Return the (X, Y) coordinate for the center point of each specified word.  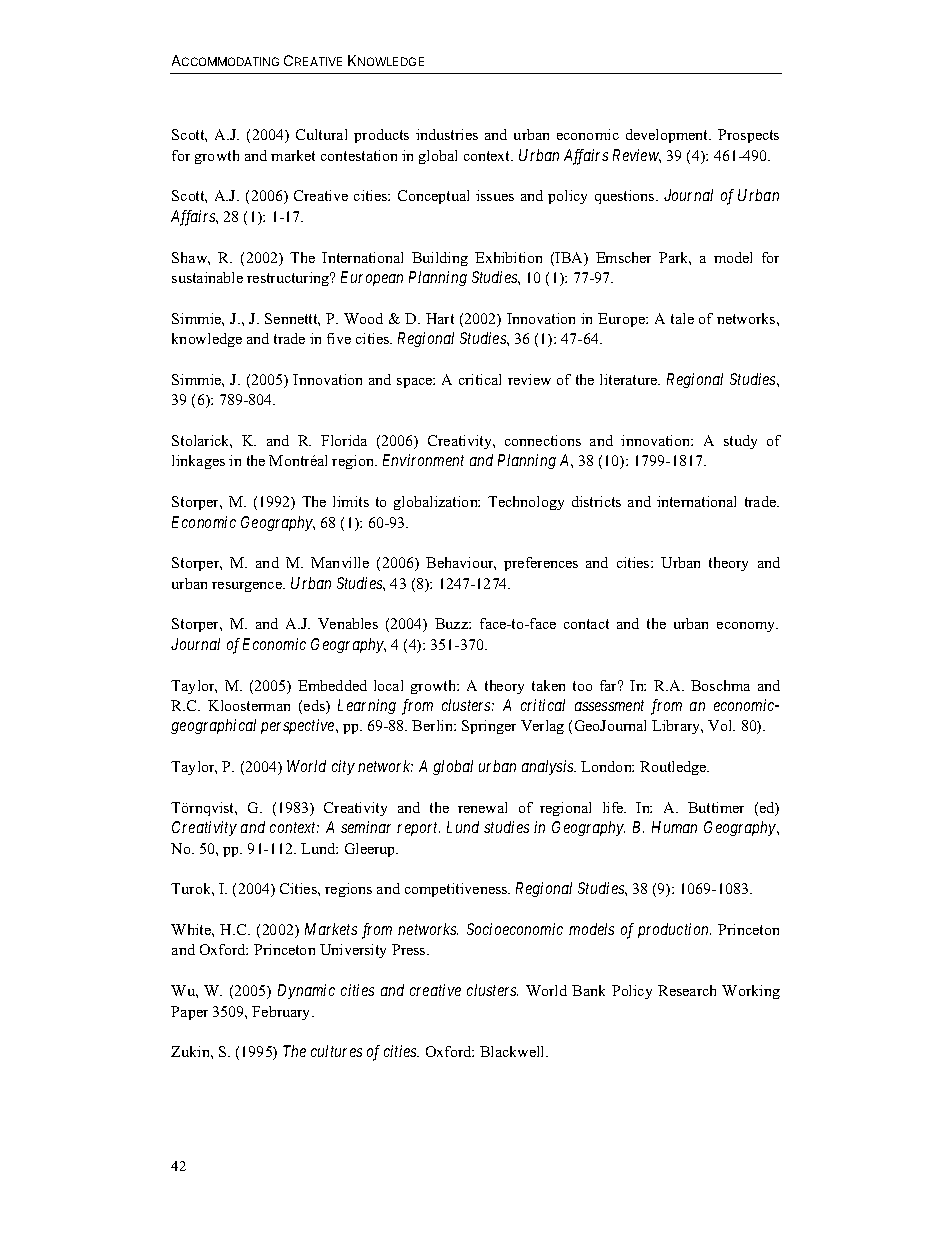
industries (447, 134)
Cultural (321, 134)
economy (747, 627)
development (668, 136)
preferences (541, 564)
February (282, 1013)
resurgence (248, 587)
